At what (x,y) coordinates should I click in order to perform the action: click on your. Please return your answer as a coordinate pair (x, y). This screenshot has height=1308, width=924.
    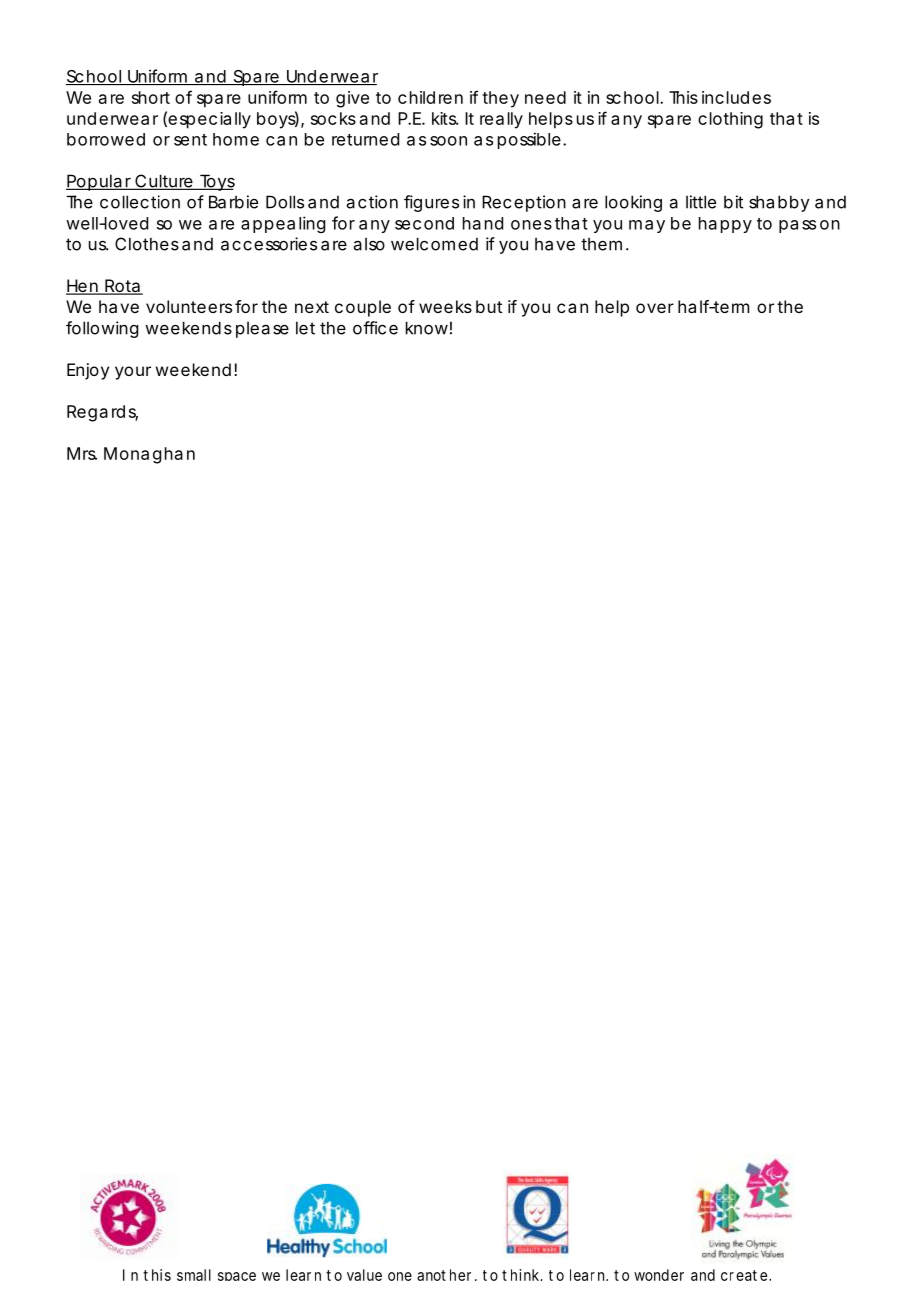
    Looking at the image, I should click on (133, 373).
